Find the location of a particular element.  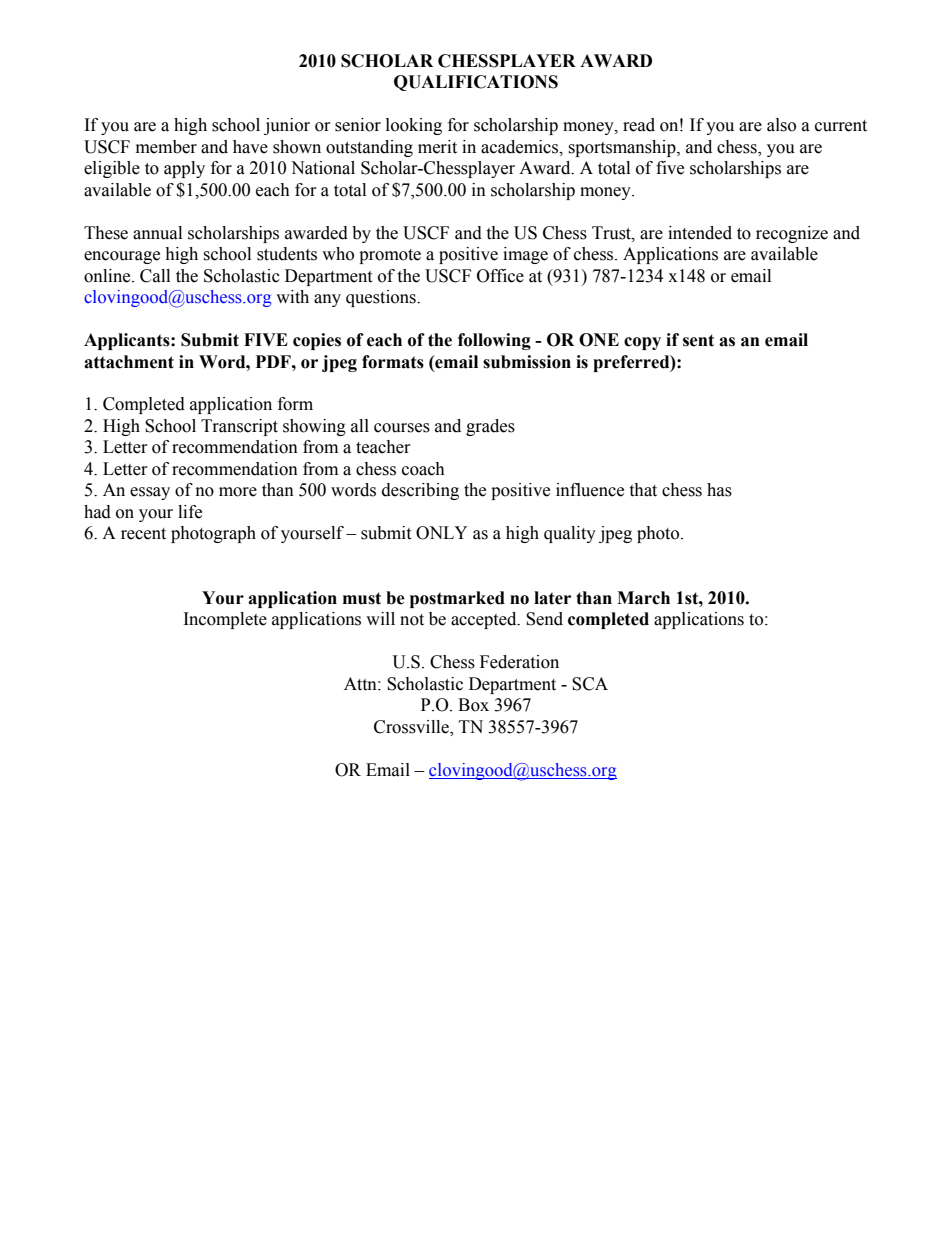

attachment is located at coordinates (129, 362).
